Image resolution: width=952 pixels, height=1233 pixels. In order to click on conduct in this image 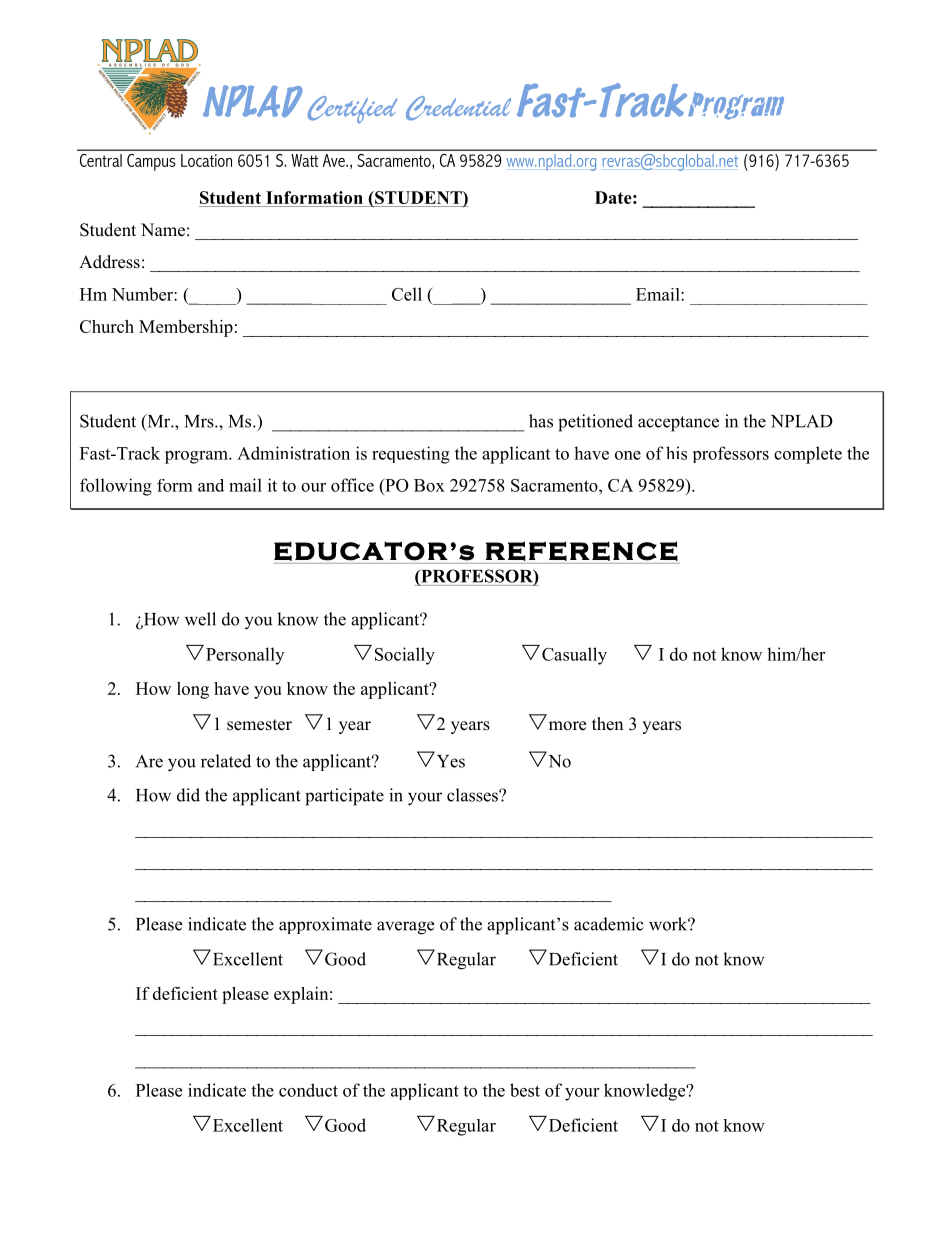, I will do `click(308, 1090)`.
